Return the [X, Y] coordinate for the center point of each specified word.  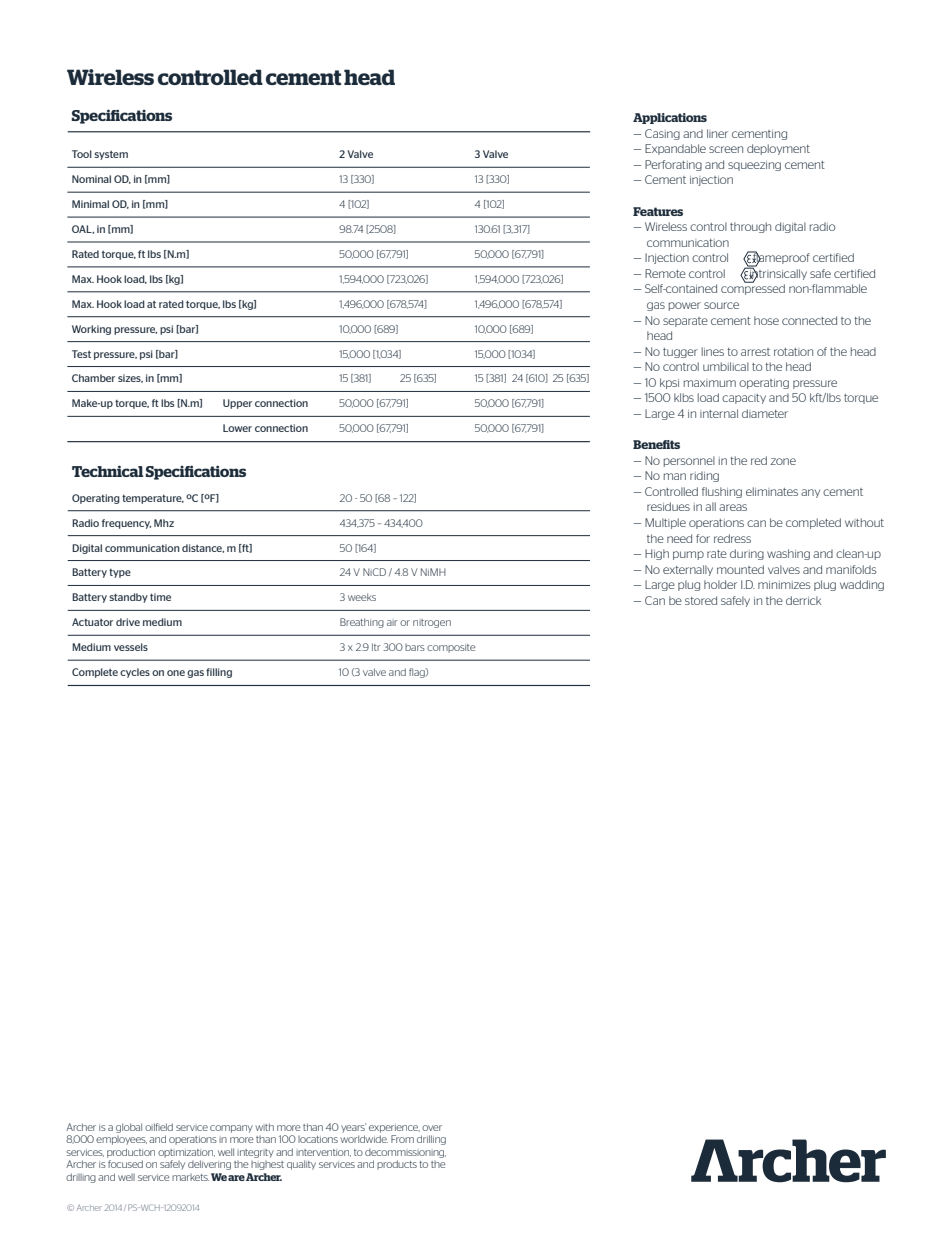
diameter [765, 413]
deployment [778, 149]
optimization [186, 1153]
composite [451, 648]
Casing [662, 134]
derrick [803, 600]
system [111, 155]
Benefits [656, 444]
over [432, 1128]
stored [701, 600]
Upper [237, 404]
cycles [135, 673]
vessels [131, 647]
